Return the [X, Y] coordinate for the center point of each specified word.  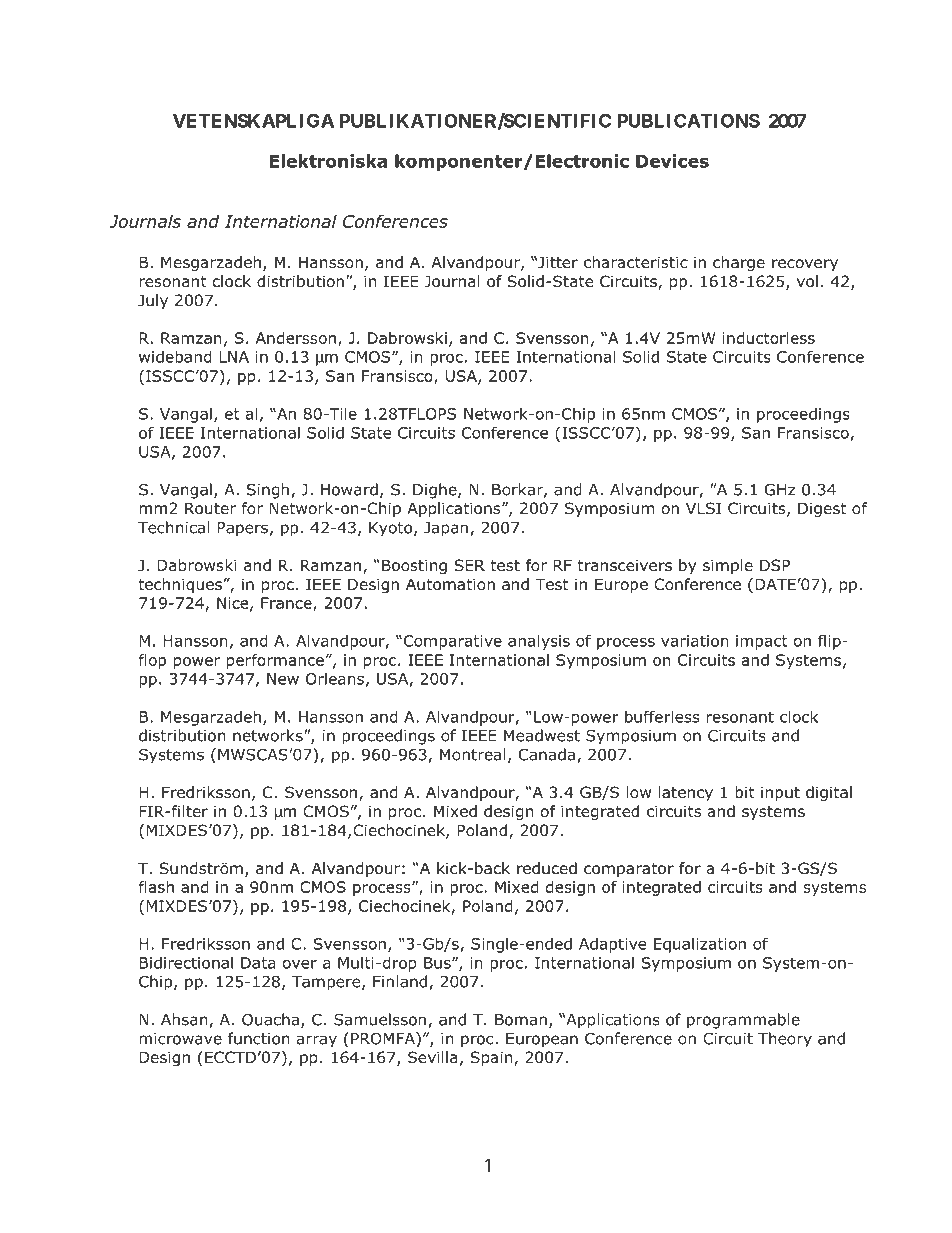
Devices [672, 161]
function [259, 1038]
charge [739, 263]
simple [728, 566]
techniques [180, 585]
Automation [450, 584]
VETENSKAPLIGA [253, 120]
